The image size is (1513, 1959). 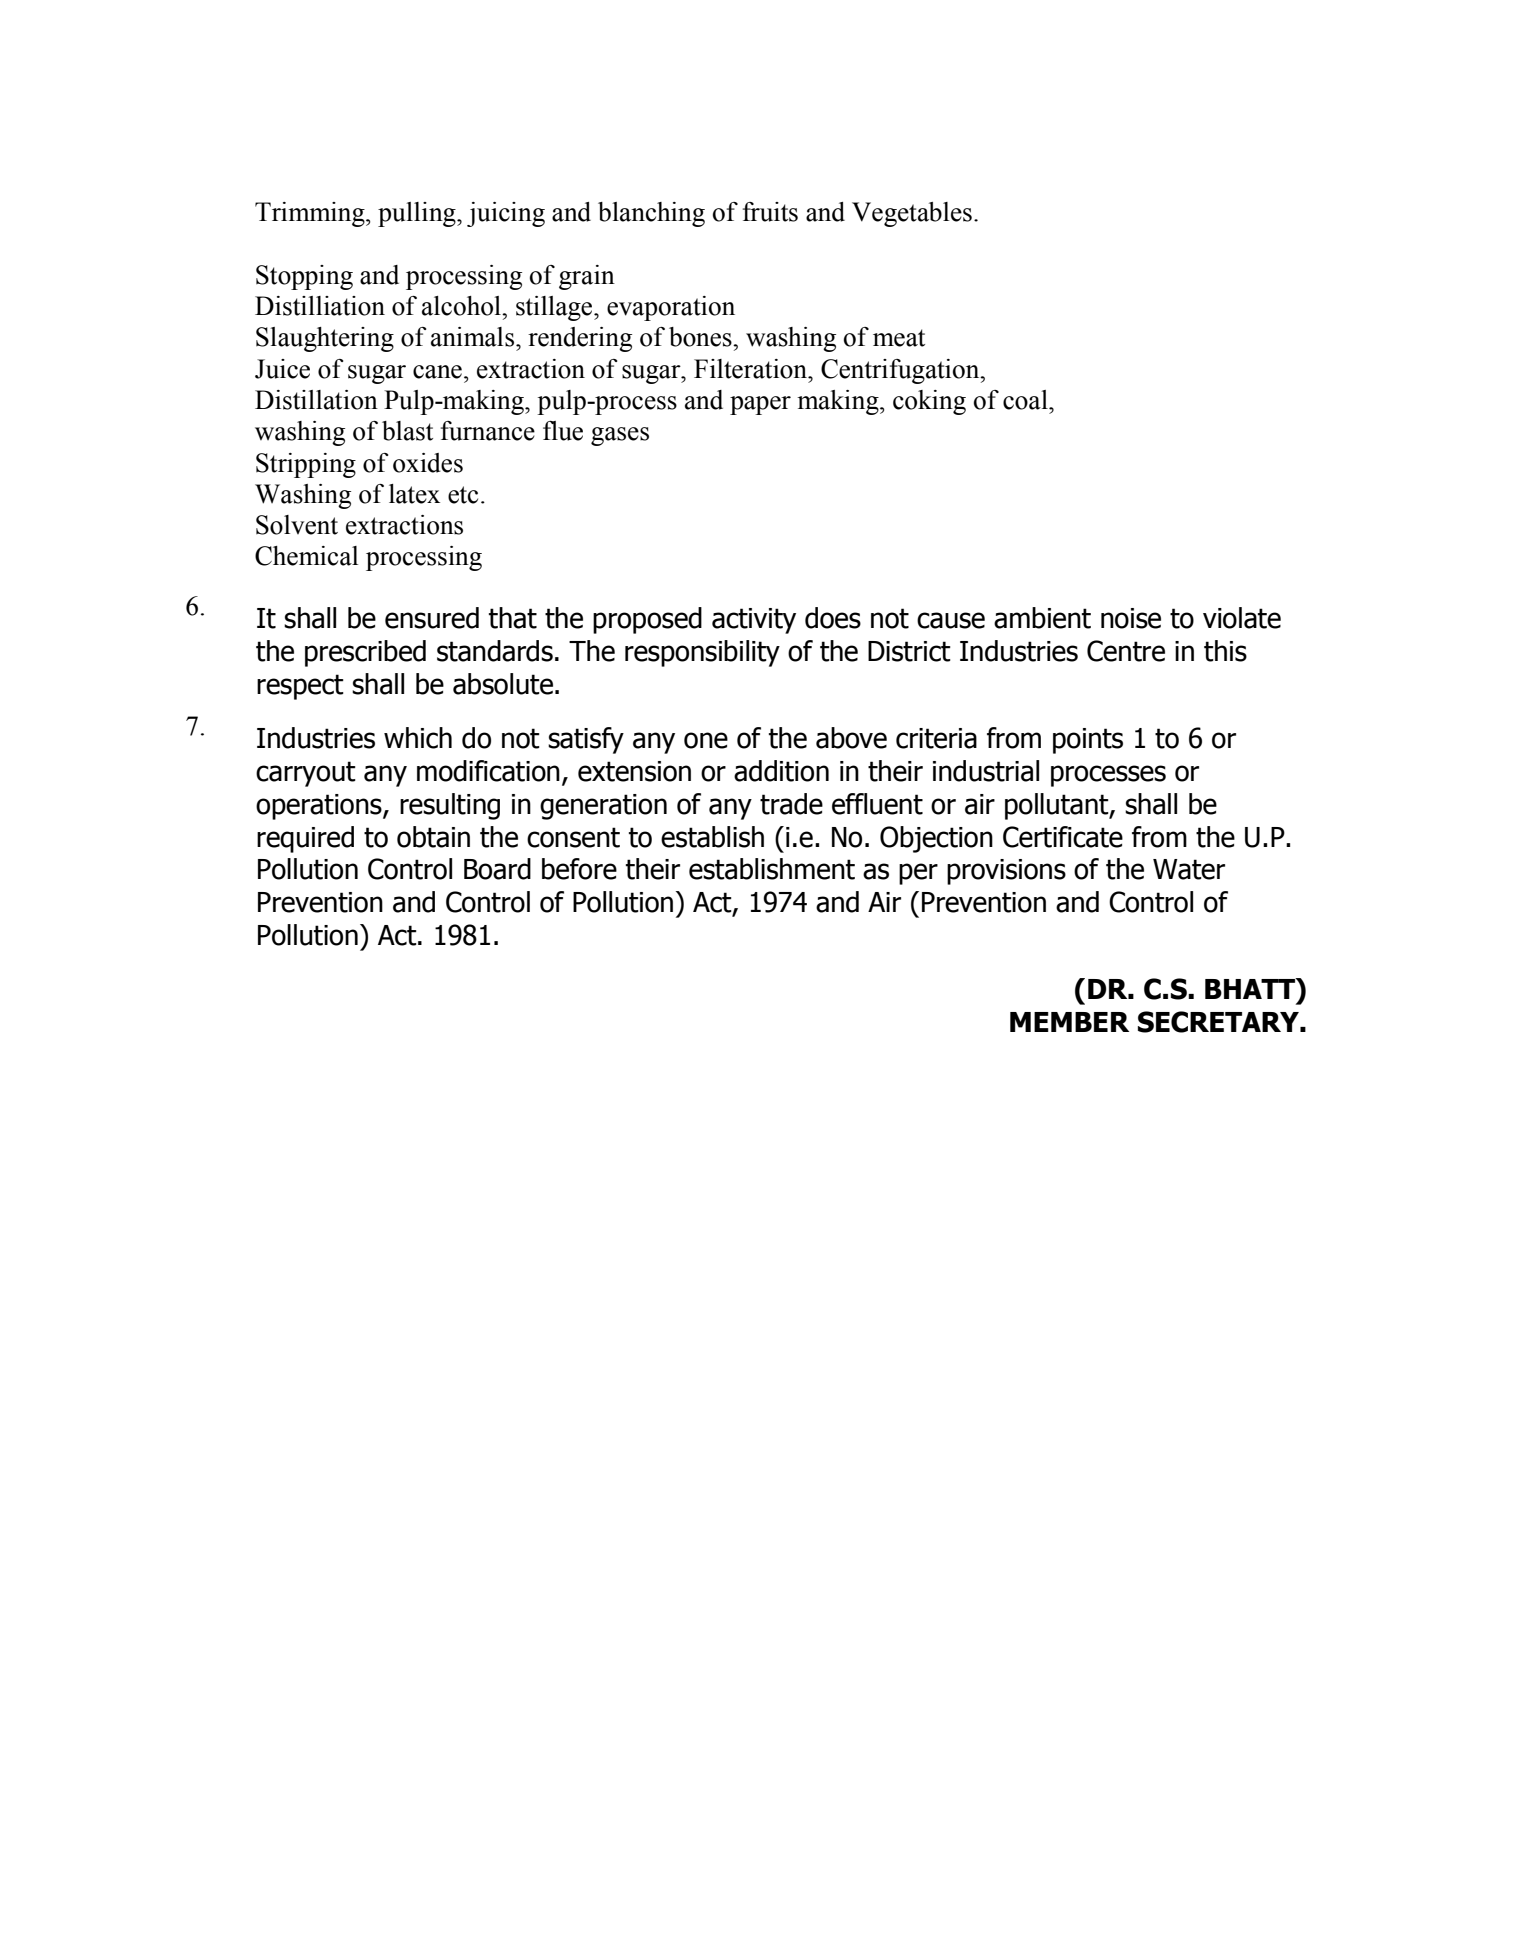 What do you see at coordinates (497, 869) in the document?
I see `Board` at bounding box center [497, 869].
